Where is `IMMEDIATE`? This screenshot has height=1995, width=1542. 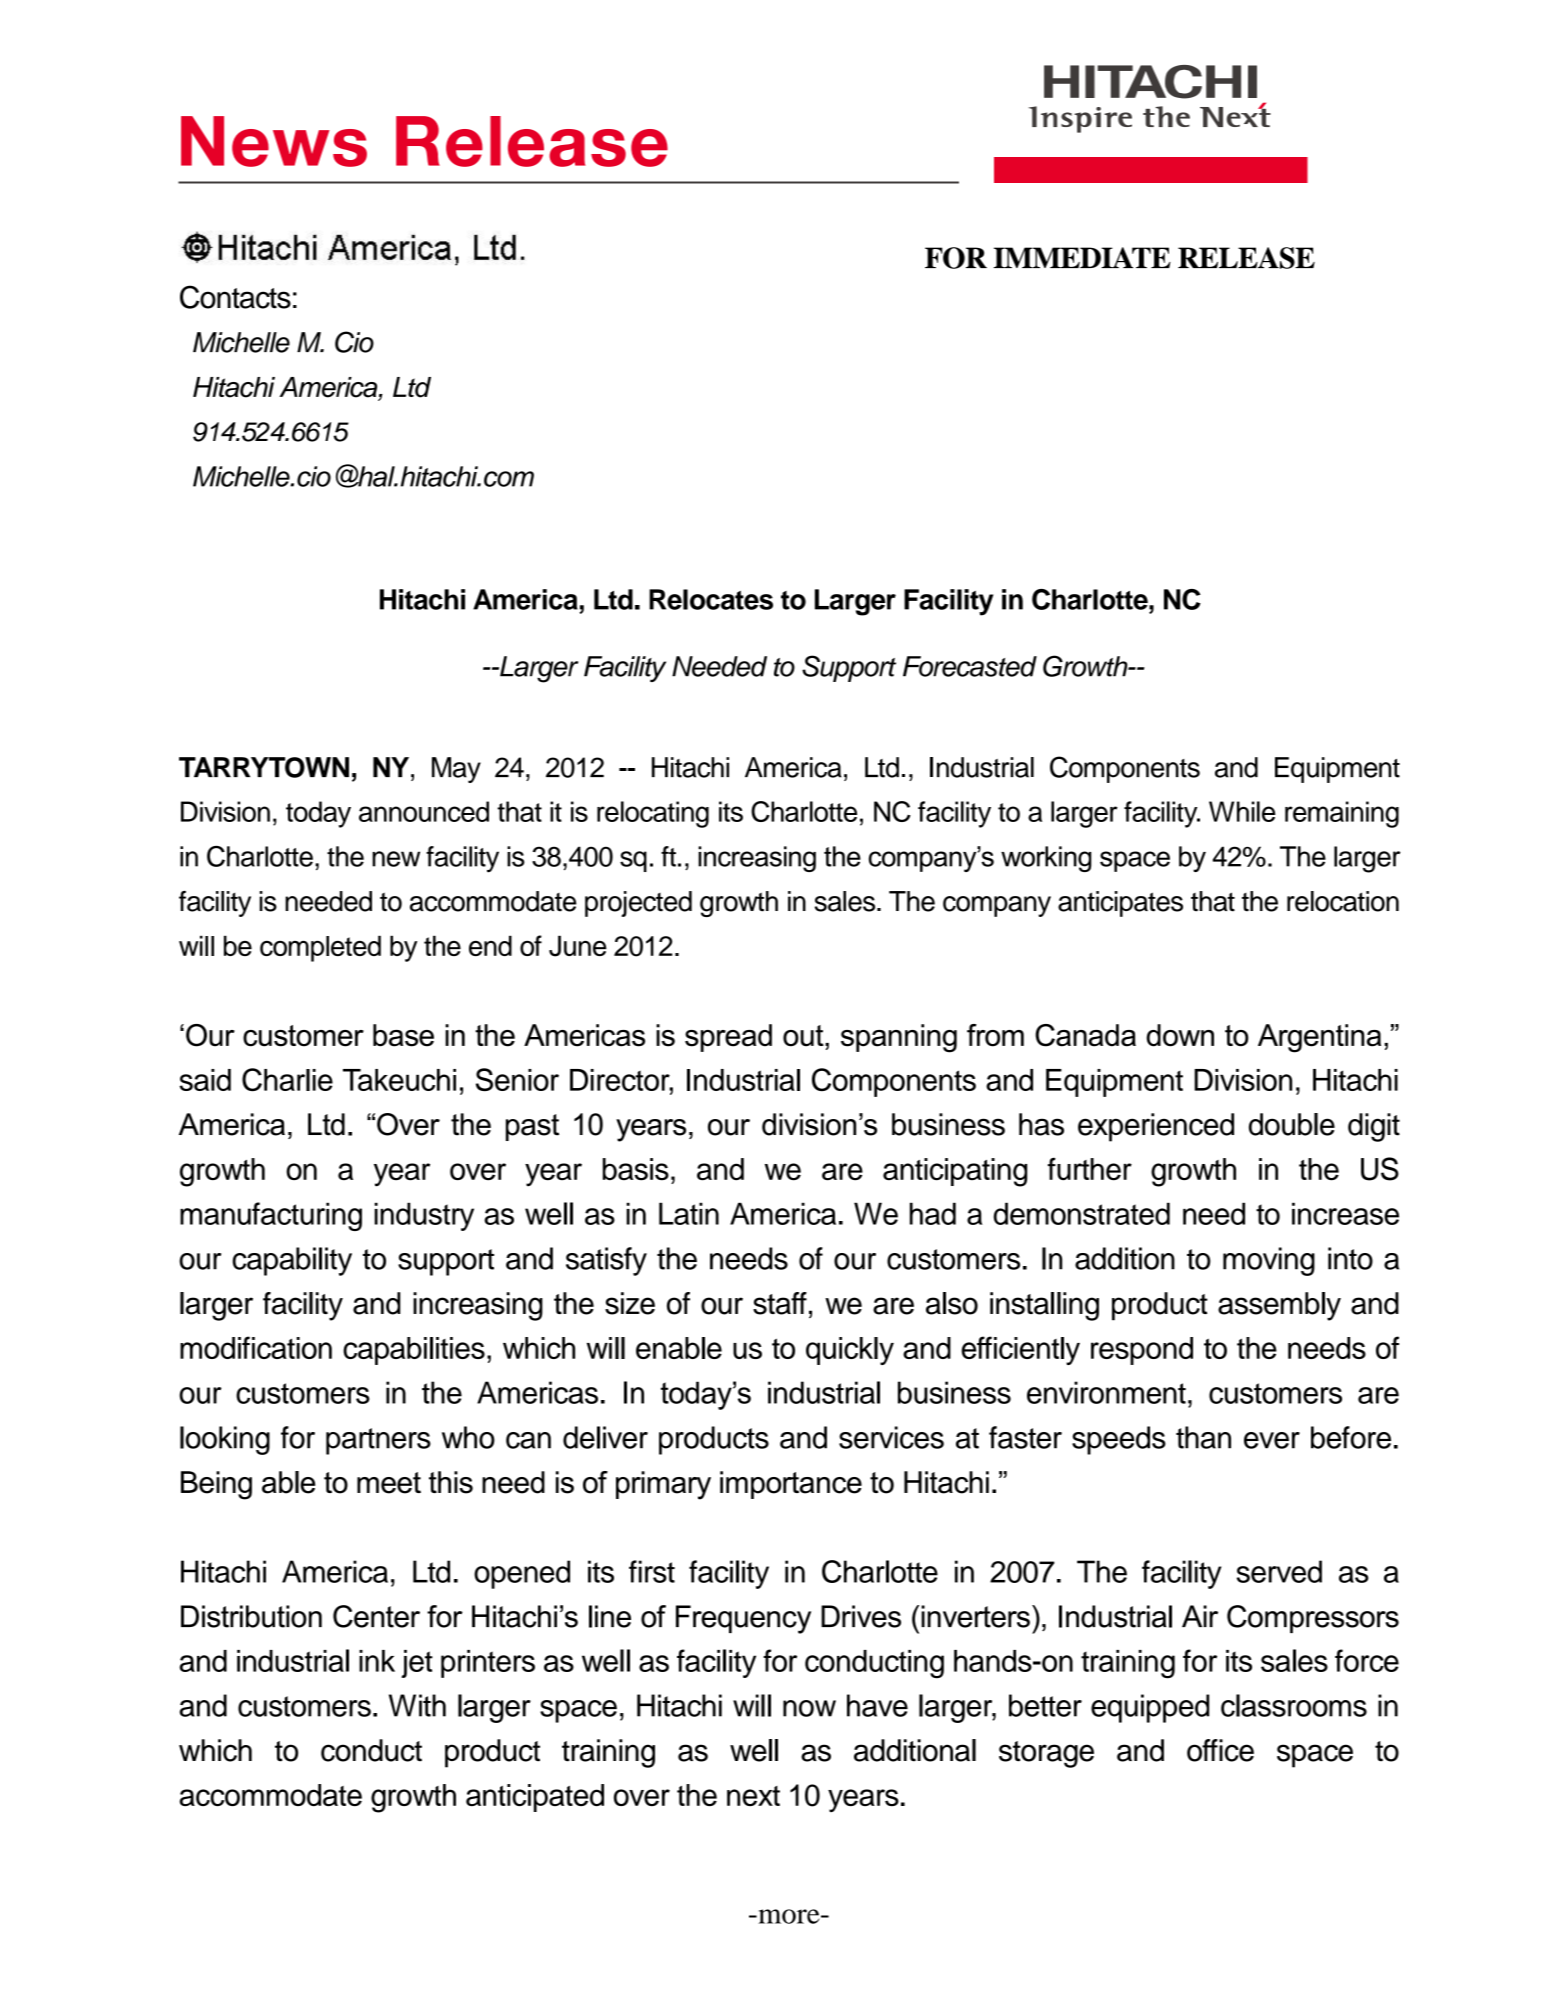 IMMEDIATE is located at coordinates (1082, 257).
